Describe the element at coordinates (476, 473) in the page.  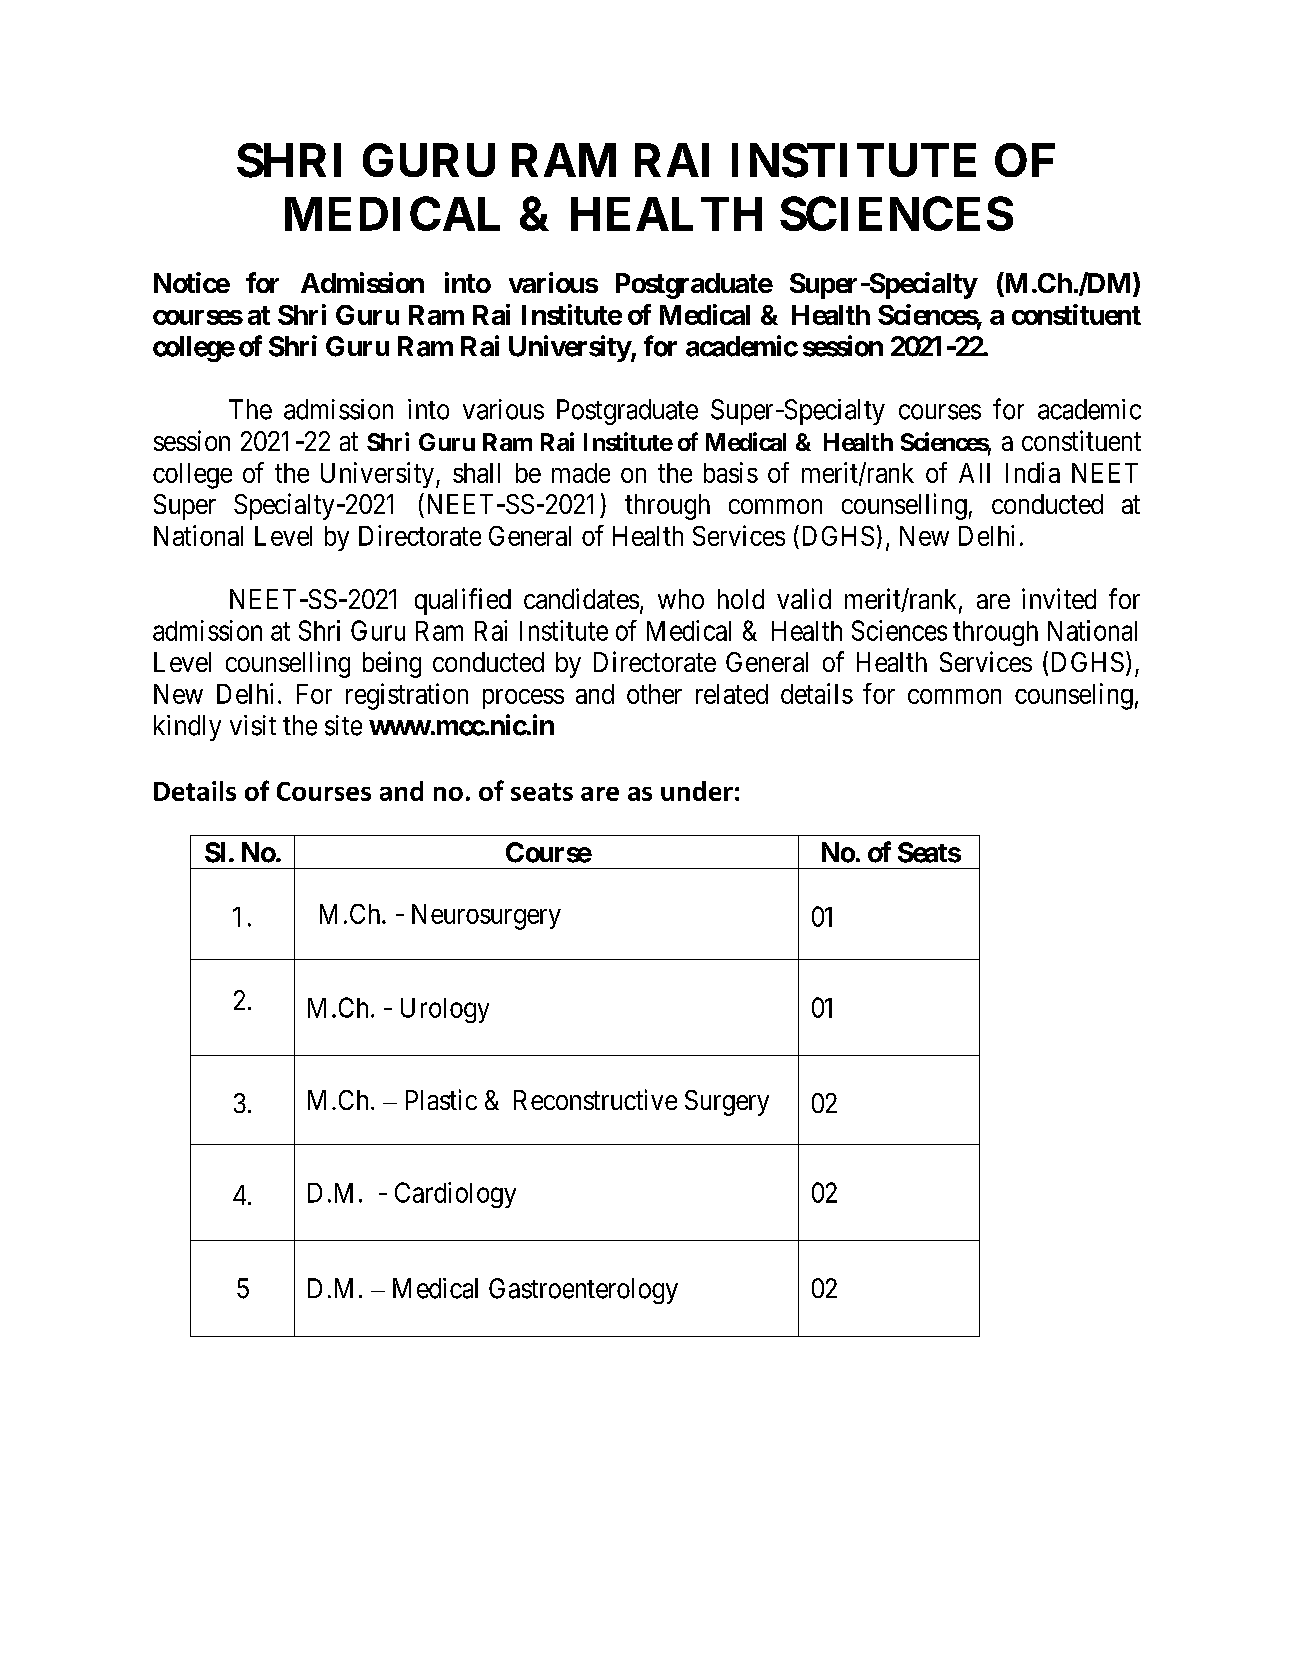
I see `shall` at that location.
